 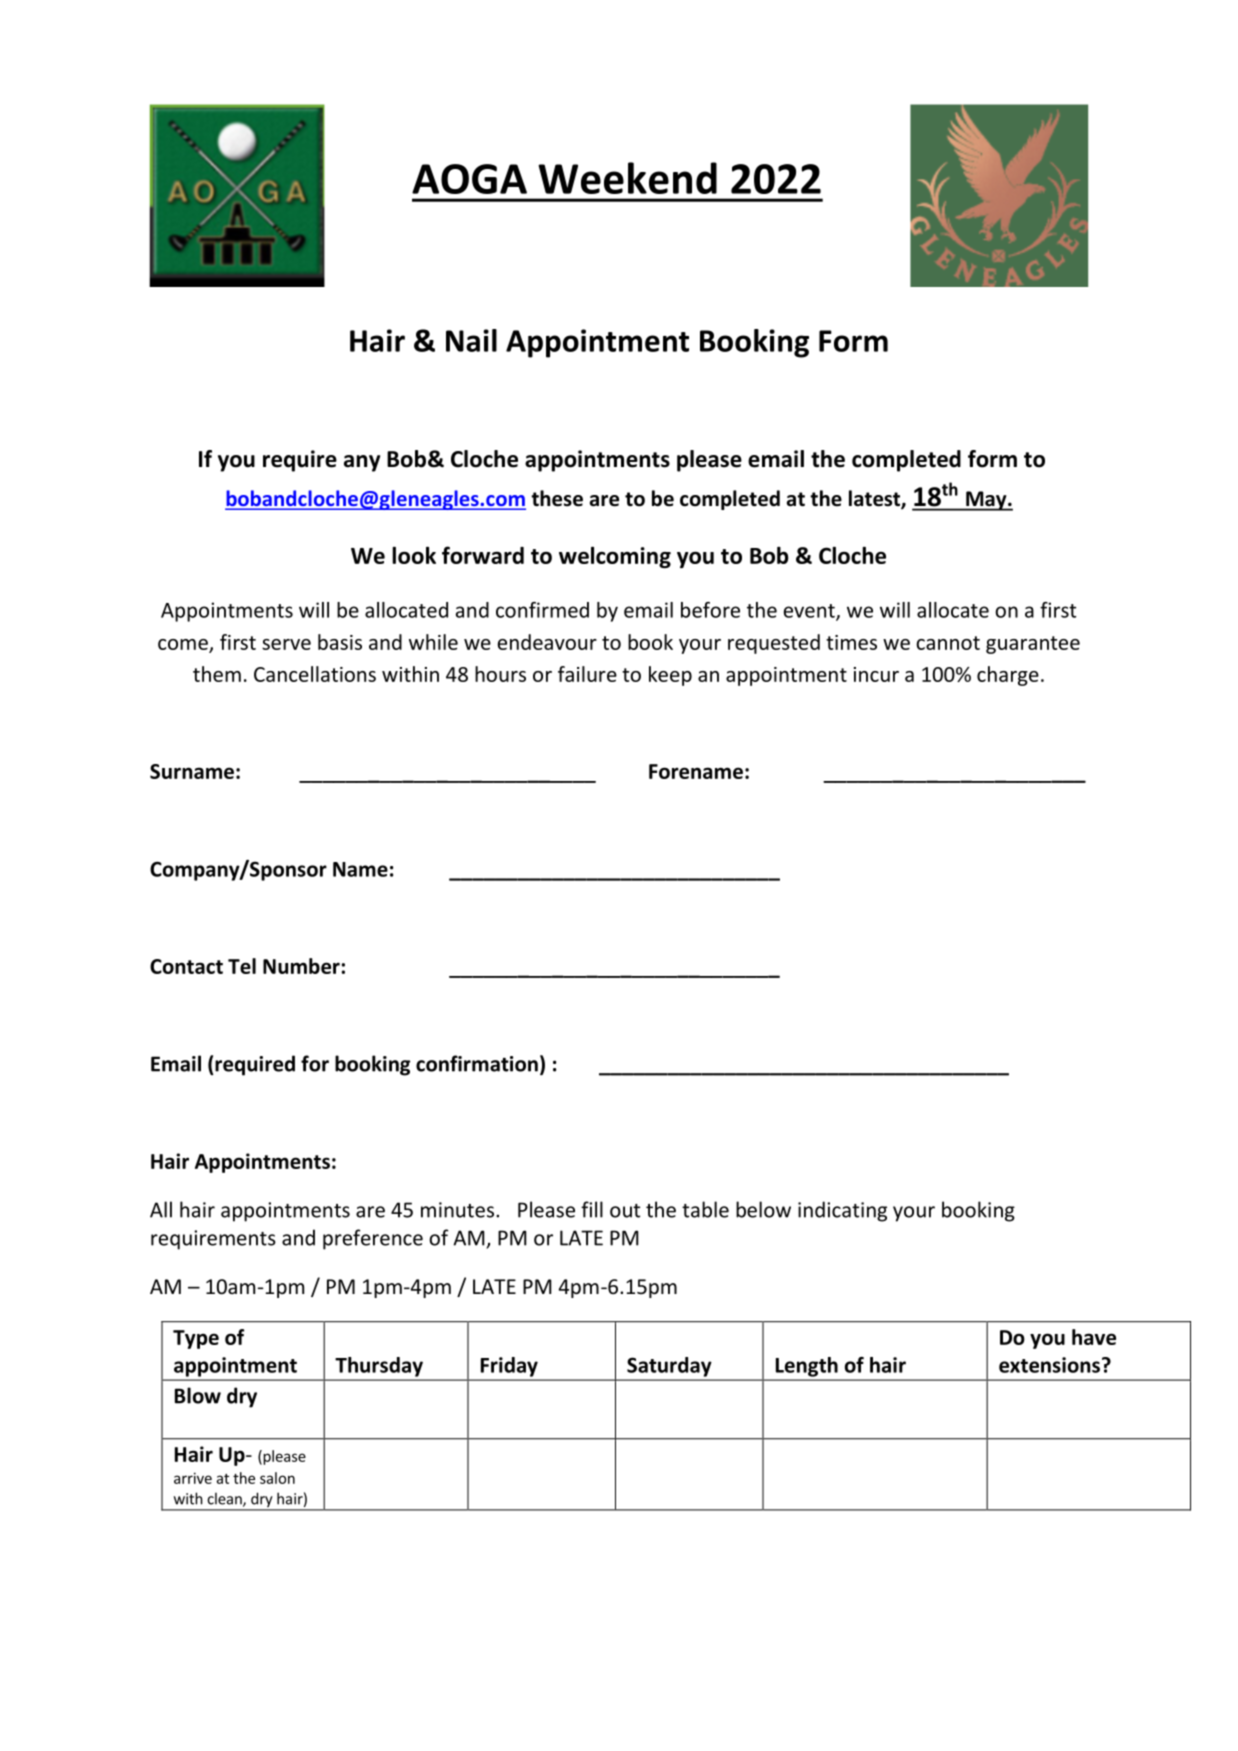 What do you see at coordinates (414, 555) in the page?
I see `look` at bounding box center [414, 555].
